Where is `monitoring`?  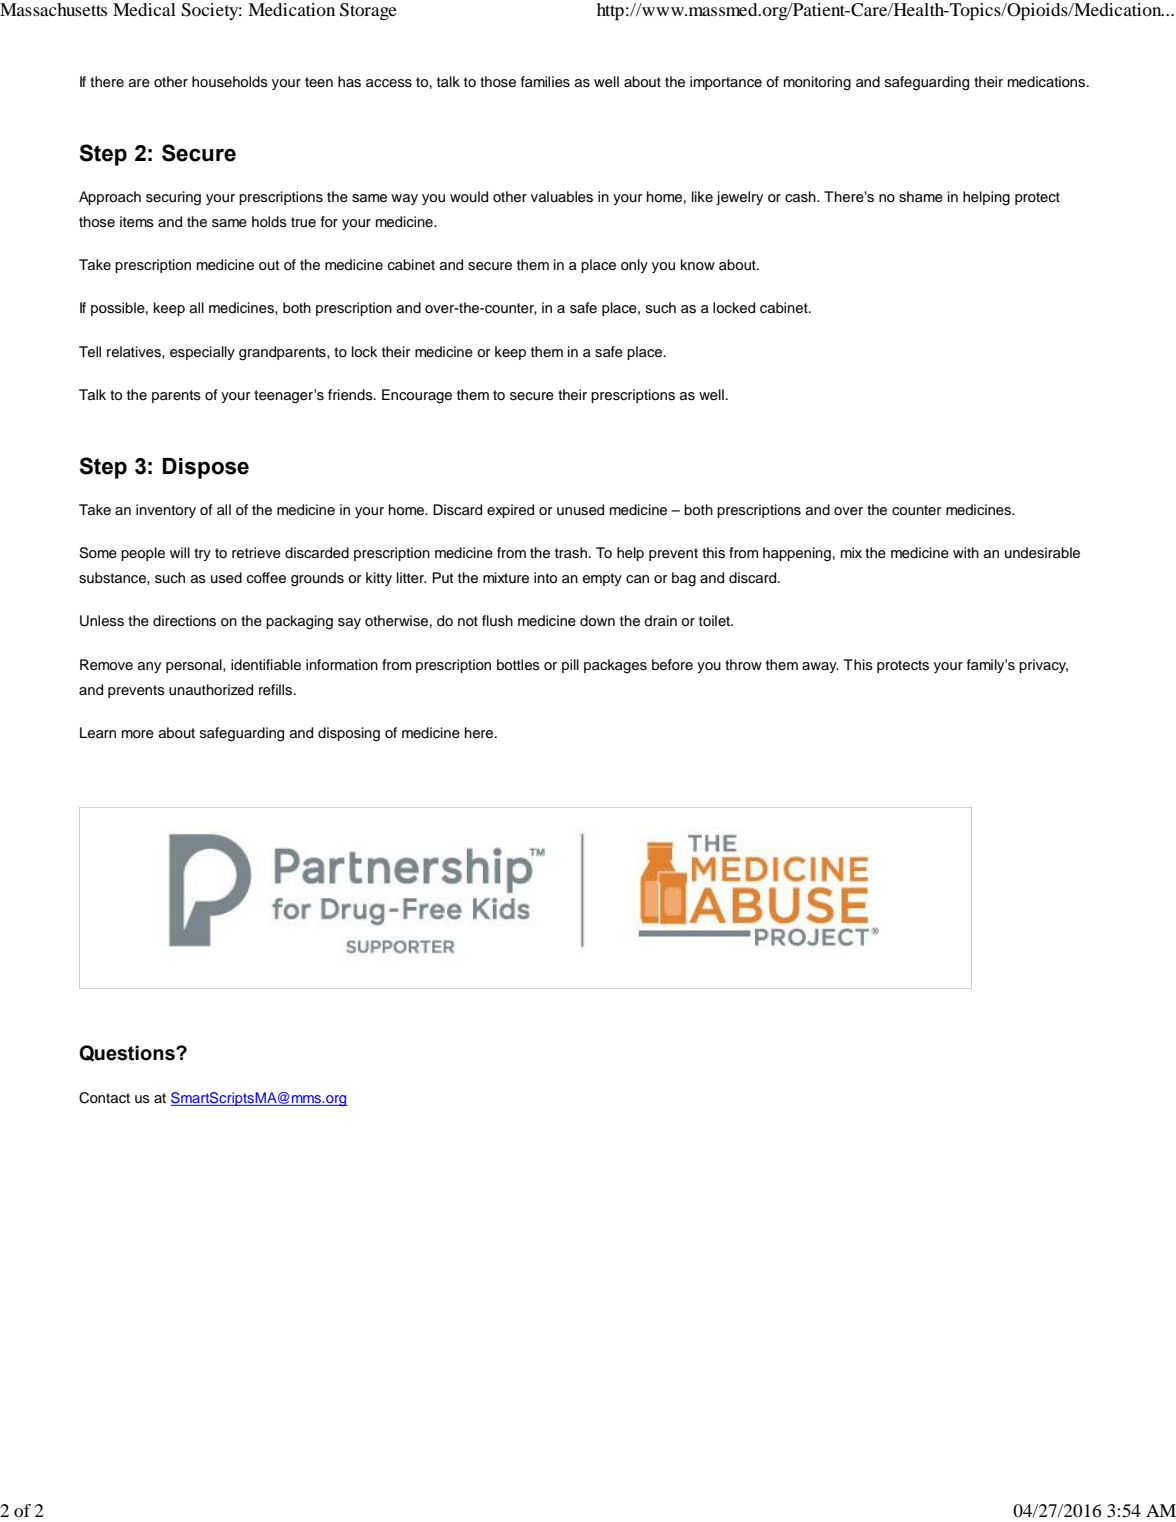
monitoring is located at coordinates (817, 83).
